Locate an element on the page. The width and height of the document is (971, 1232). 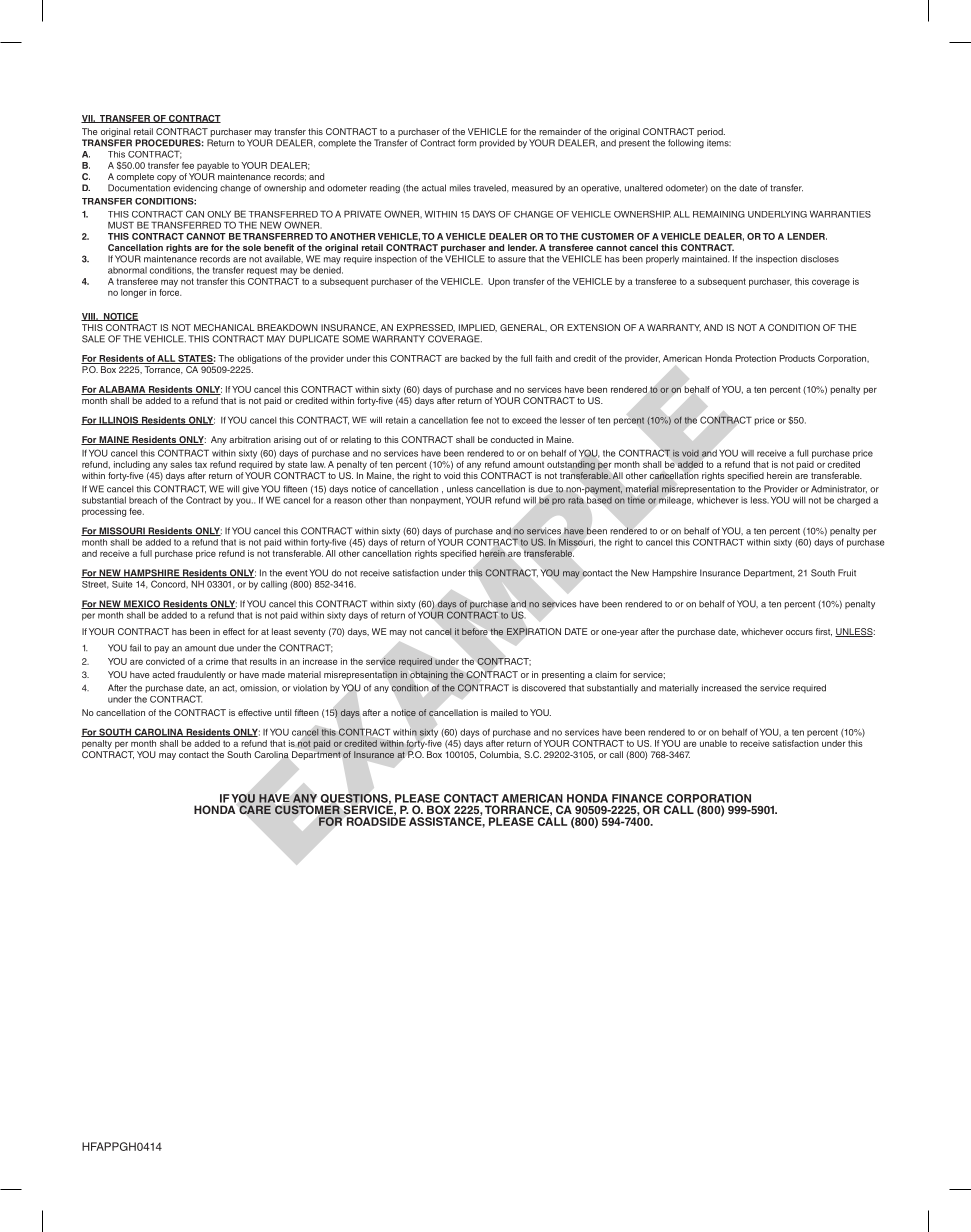
MEXICO is located at coordinates (142, 604).
